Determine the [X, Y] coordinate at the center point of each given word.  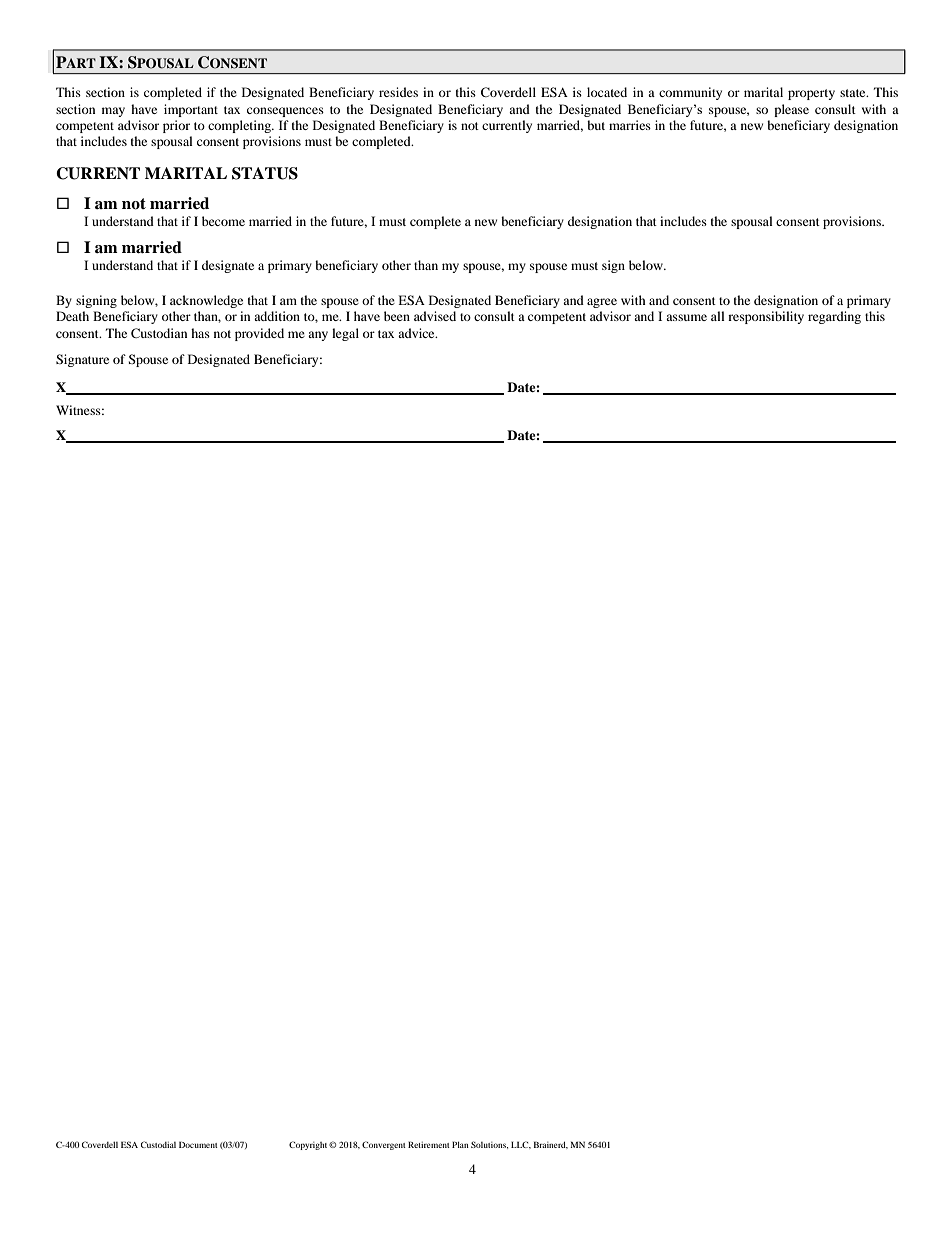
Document [198, 1144]
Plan [460, 1144]
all [718, 316]
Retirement [429, 1144]
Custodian [159, 333]
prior [176, 126]
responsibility [766, 317]
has [200, 333]
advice [417, 333]
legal [345, 334]
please [791, 110]
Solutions [489, 1145]
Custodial [158, 1144]
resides [398, 92]
